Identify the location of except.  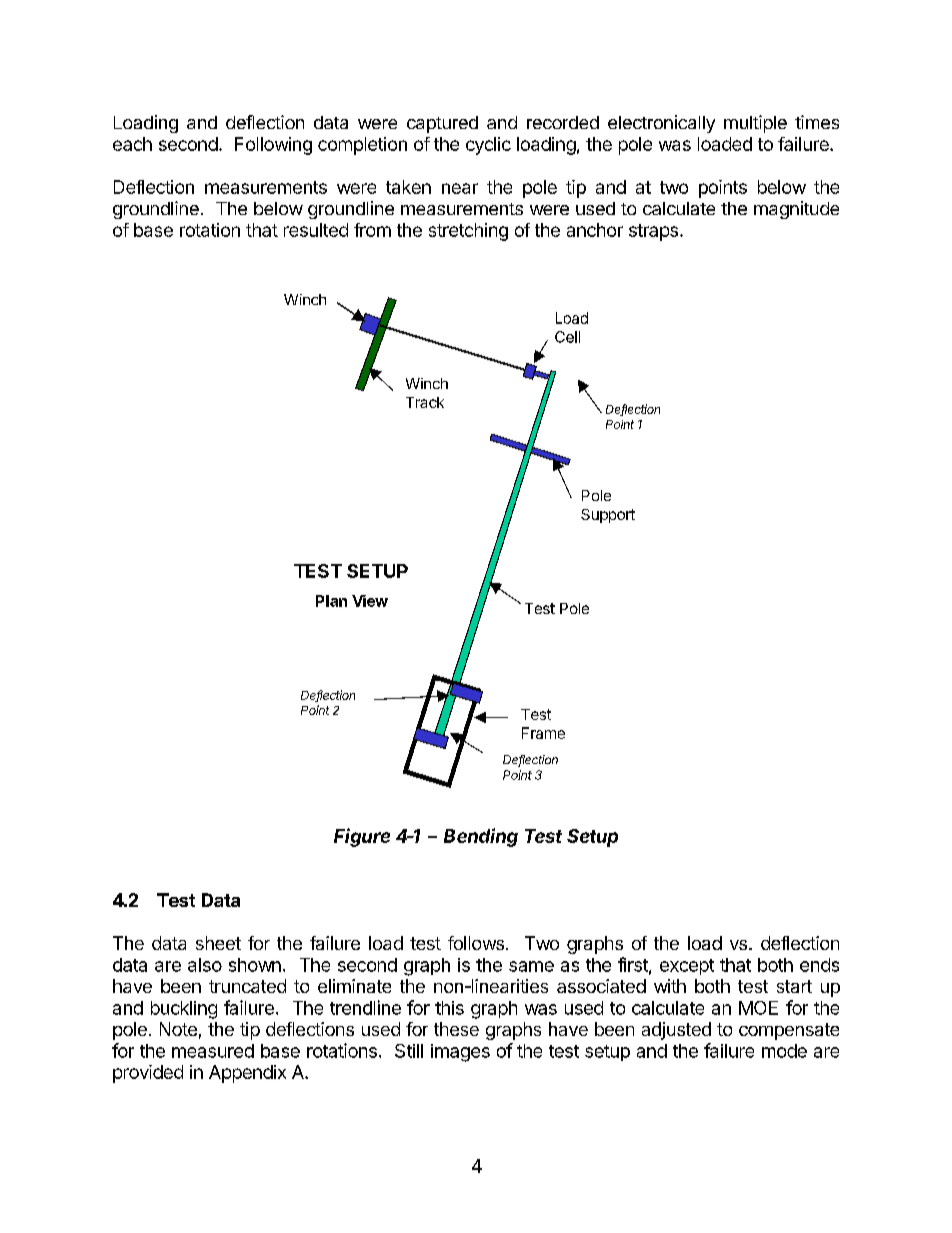
(687, 967).
